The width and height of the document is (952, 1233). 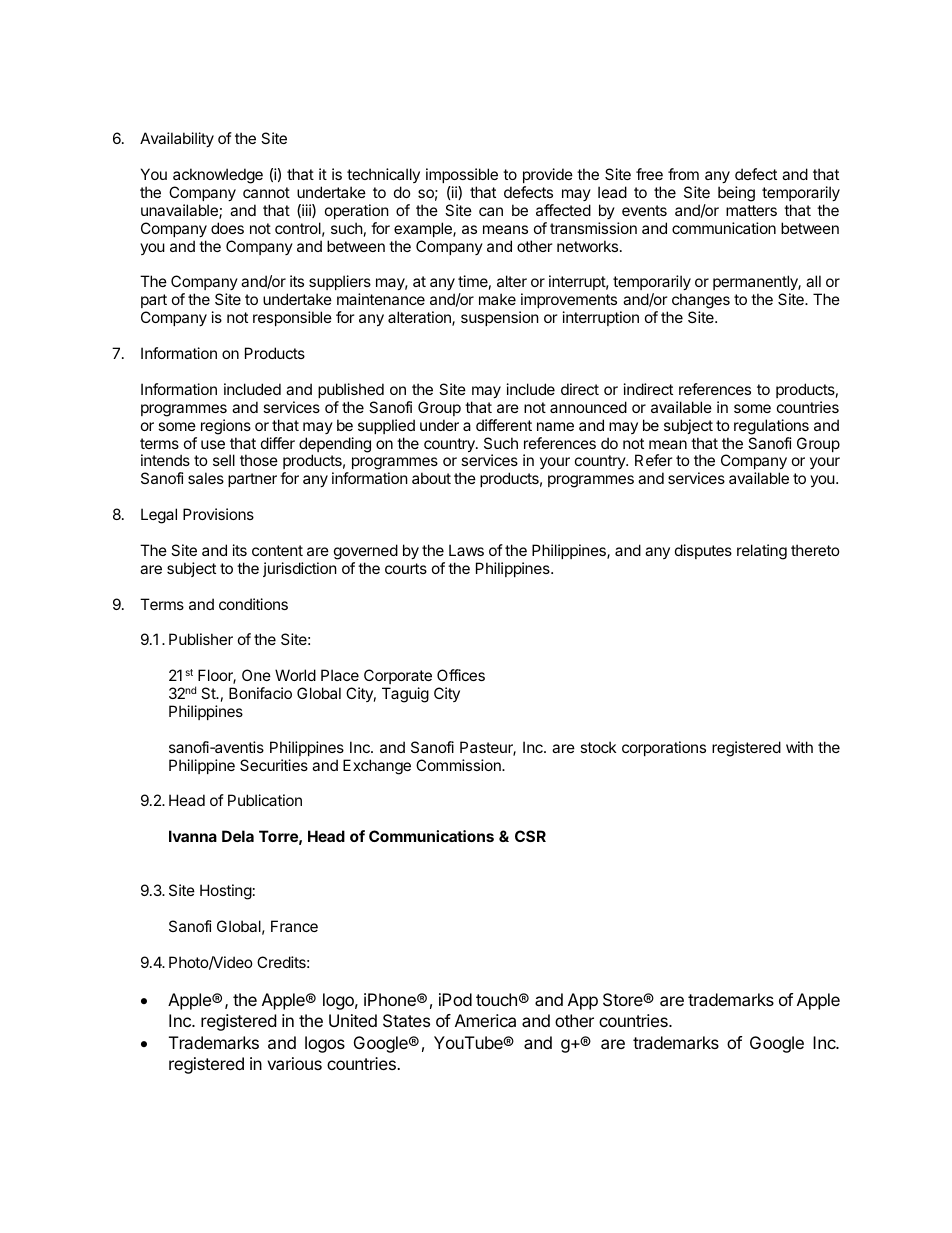 What do you see at coordinates (466, 550) in the document?
I see `Laws` at bounding box center [466, 550].
